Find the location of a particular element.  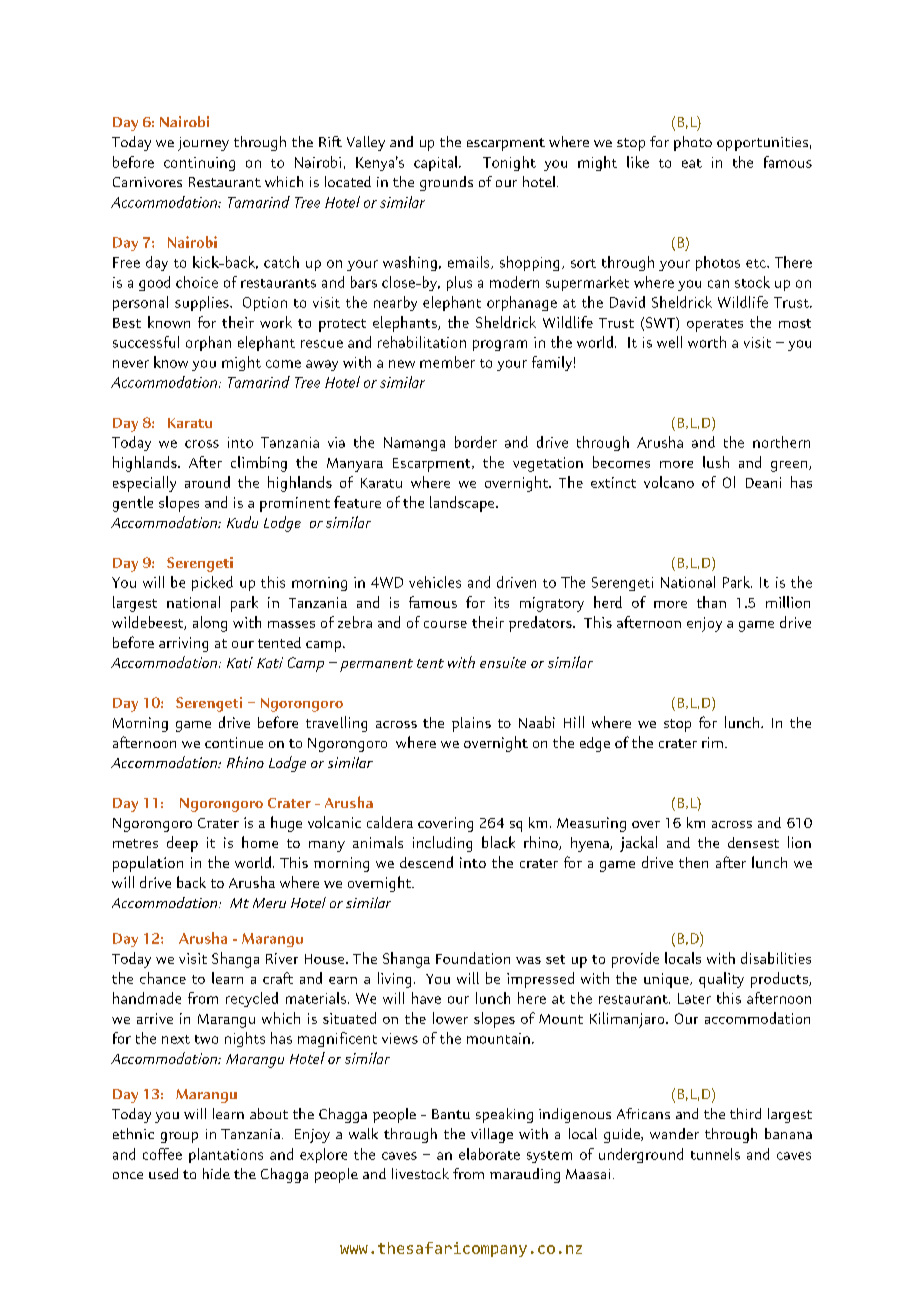

plantations is located at coordinates (226, 1155).
